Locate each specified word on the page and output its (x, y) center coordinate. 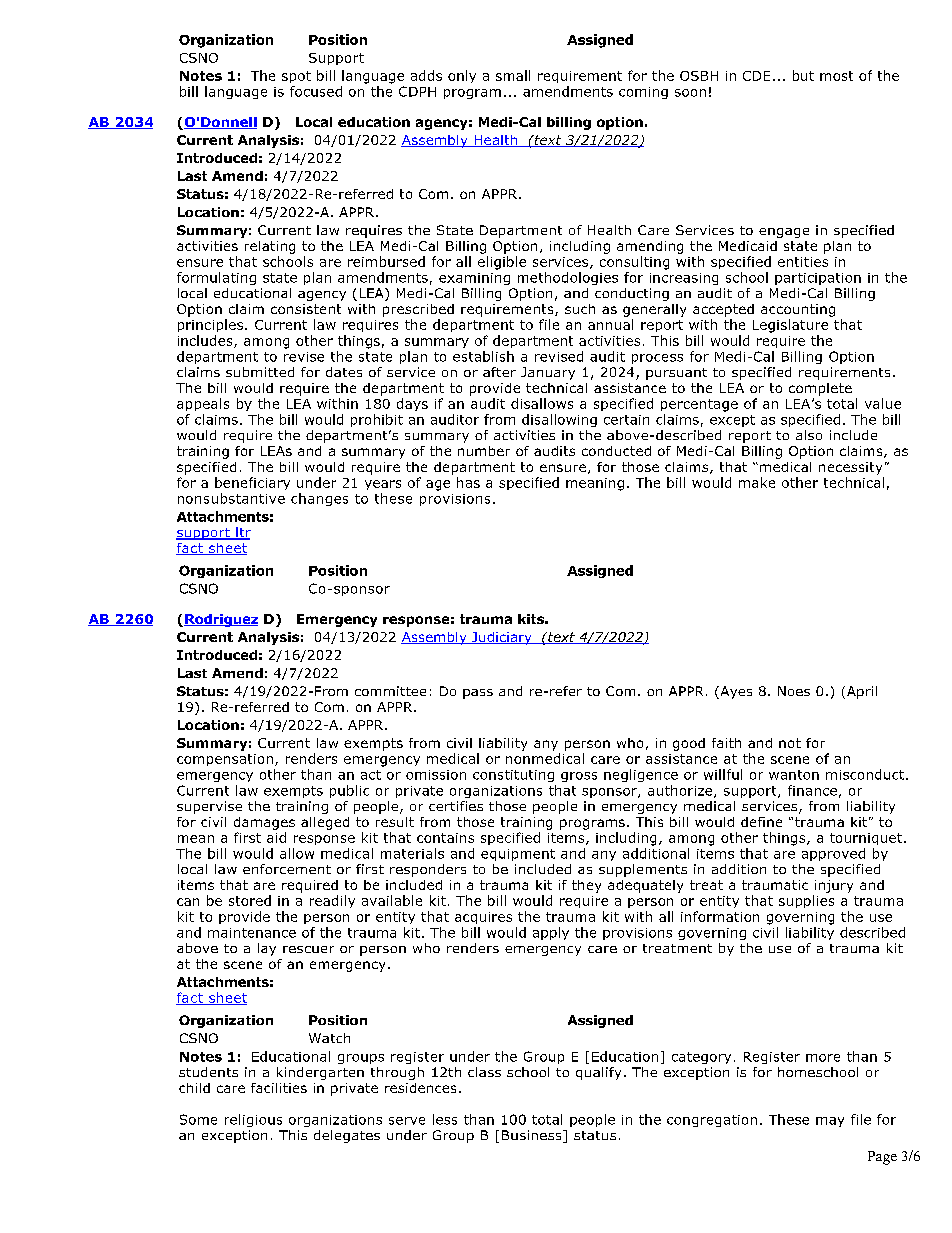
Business (533, 1136)
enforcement (287, 869)
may (830, 1122)
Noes (794, 691)
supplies (806, 901)
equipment (518, 855)
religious (253, 1120)
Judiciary (502, 638)
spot (296, 77)
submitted (260, 372)
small (513, 75)
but (803, 75)
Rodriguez (221, 620)
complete (820, 389)
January (548, 373)
